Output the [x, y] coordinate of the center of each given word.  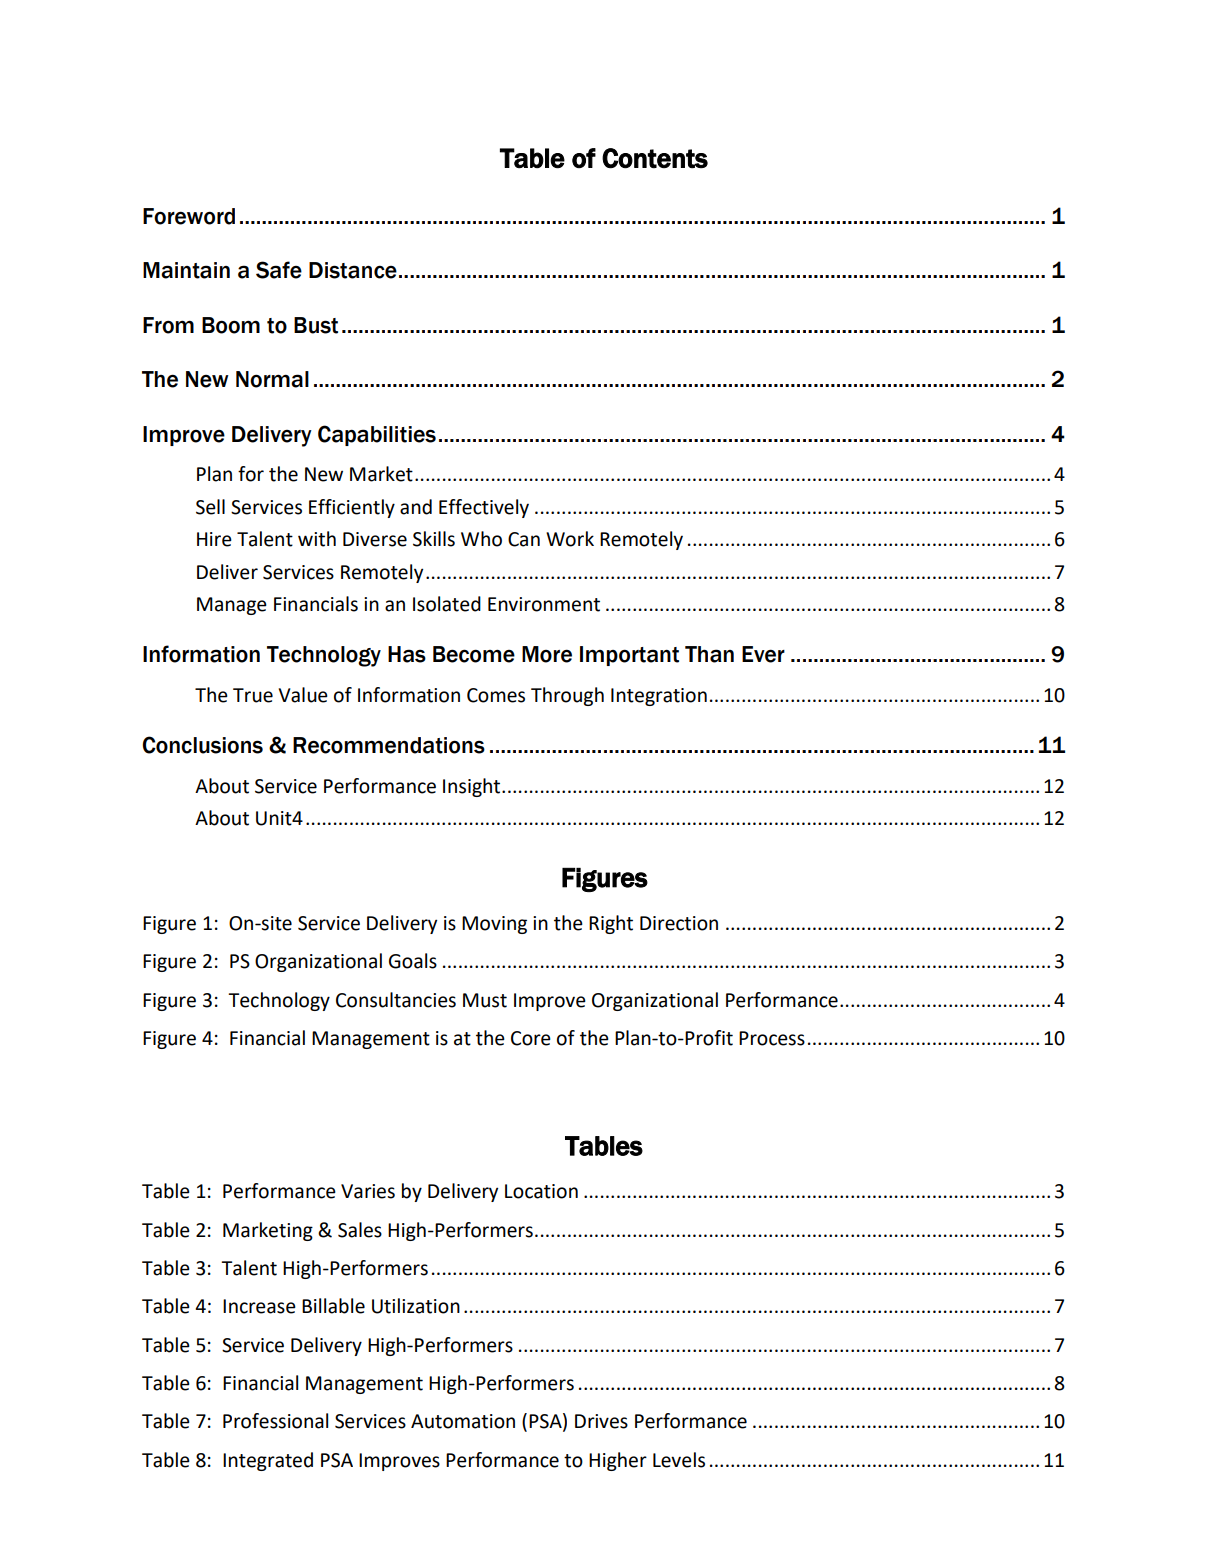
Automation [463, 1421]
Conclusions [202, 745]
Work [570, 539]
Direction [679, 923]
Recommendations [389, 745]
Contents [655, 158]
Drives [601, 1421]
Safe [279, 270]
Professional [275, 1421]
